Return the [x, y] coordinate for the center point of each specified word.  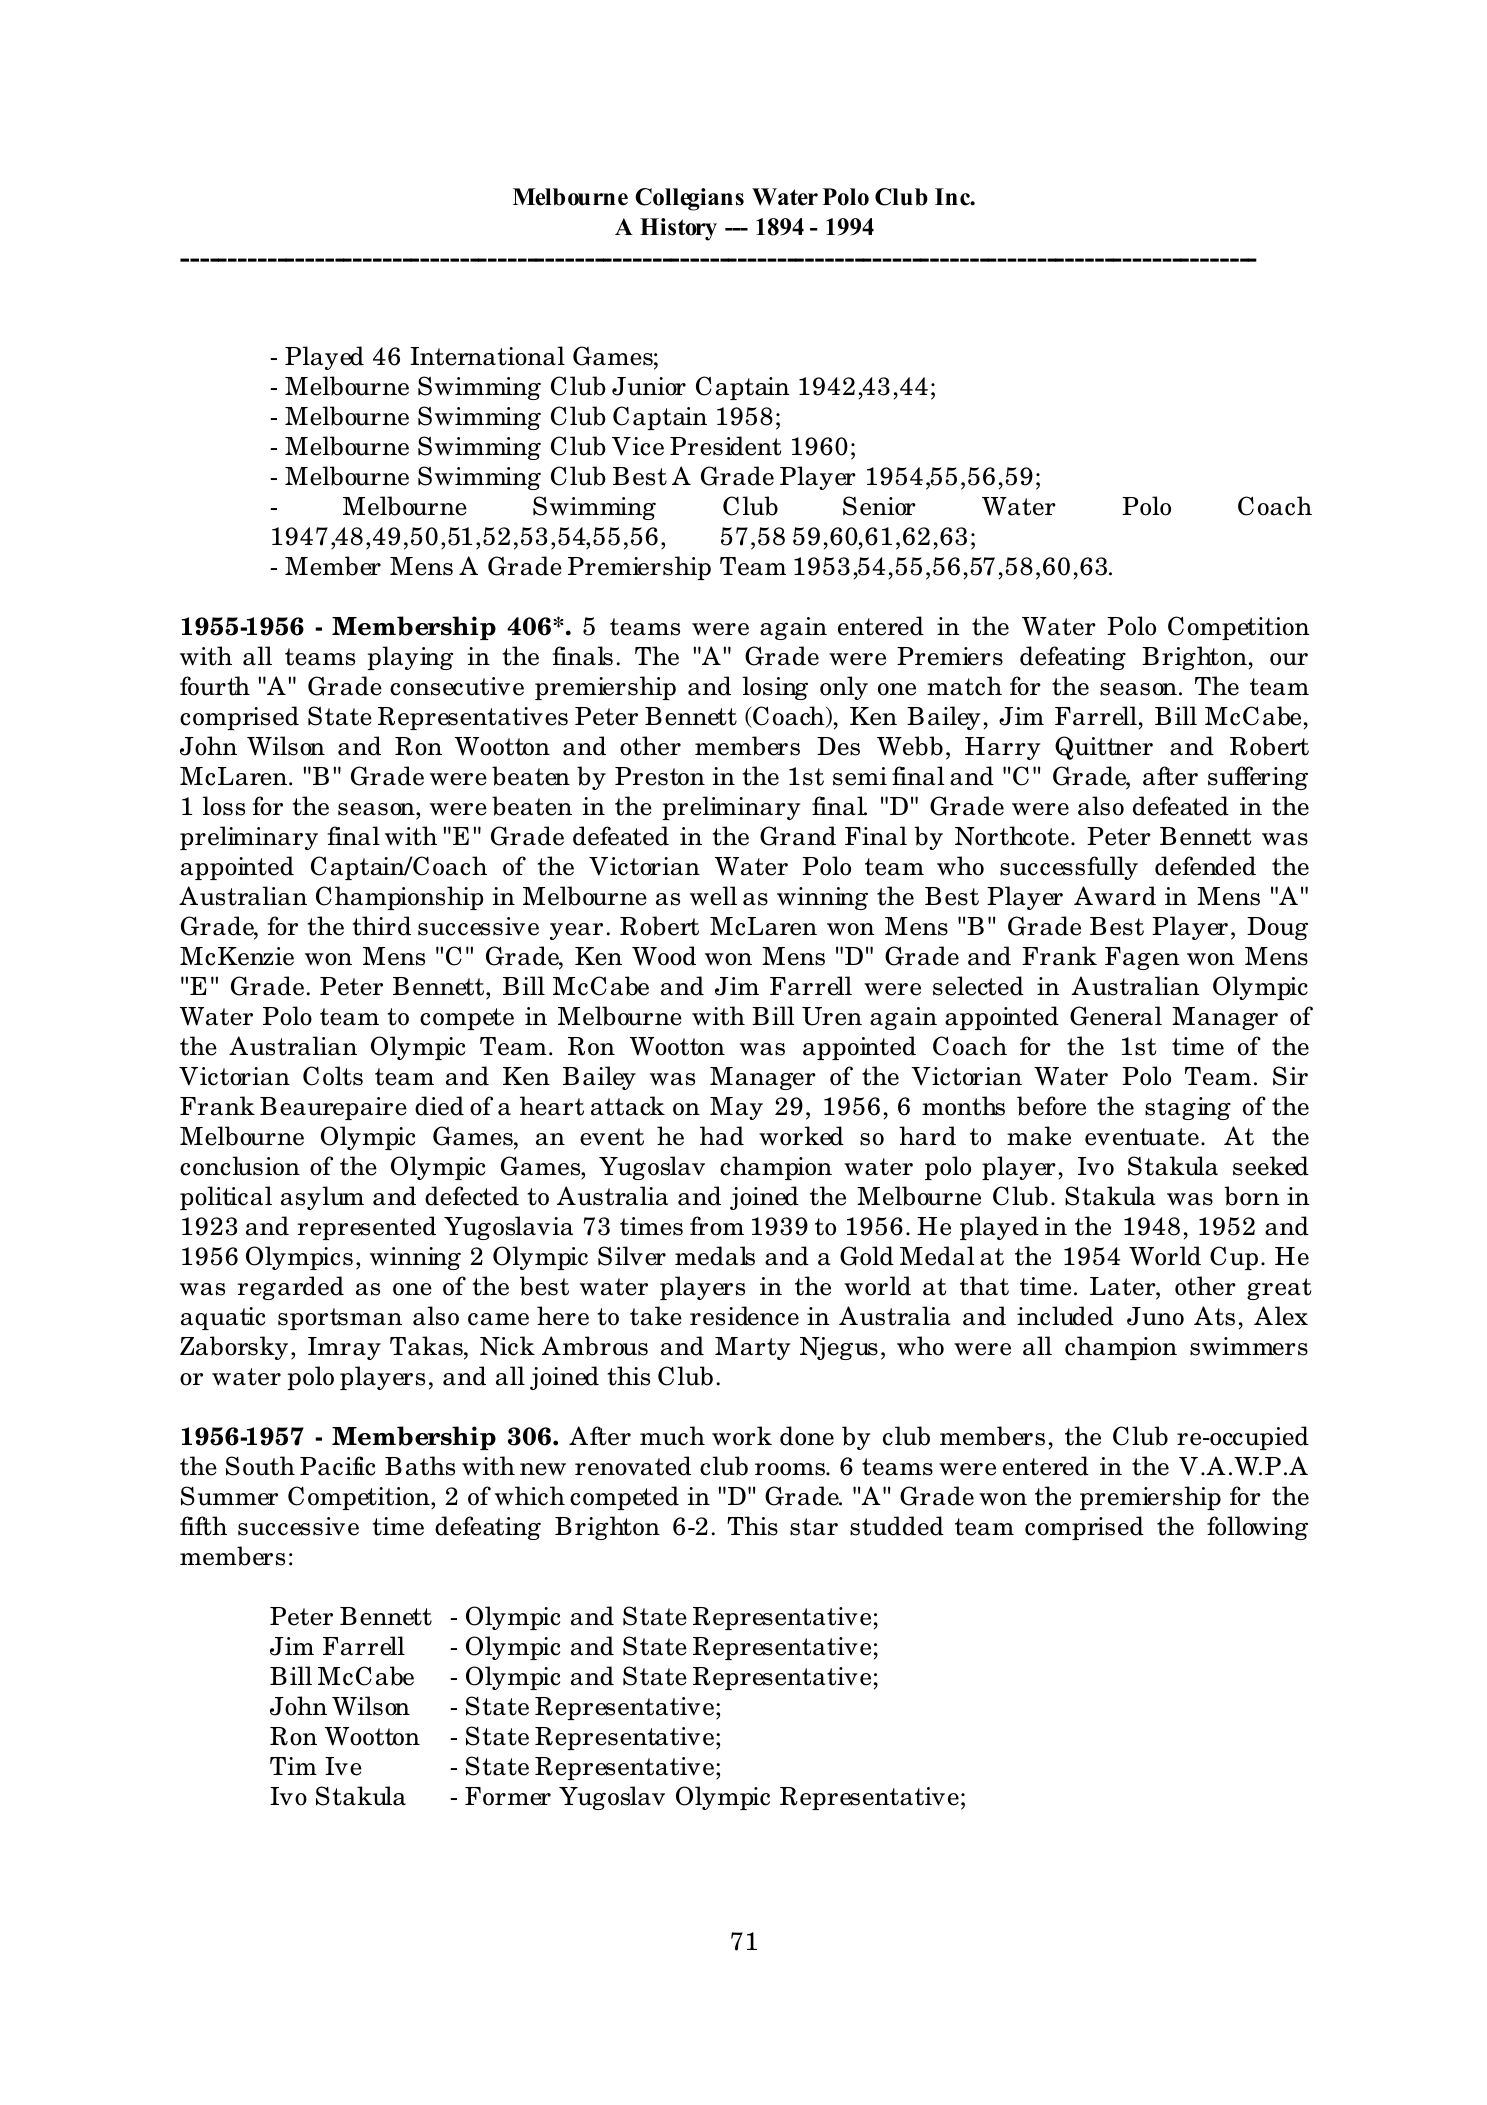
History [678, 229]
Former [508, 1796]
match [964, 686]
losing [775, 688]
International [487, 356]
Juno [1155, 1316]
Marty [753, 1348]
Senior [879, 506]
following [1257, 1528]
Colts [333, 1076]
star [814, 1527]
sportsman [340, 1319]
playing [410, 658]
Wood [664, 956]
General [1116, 1016]
